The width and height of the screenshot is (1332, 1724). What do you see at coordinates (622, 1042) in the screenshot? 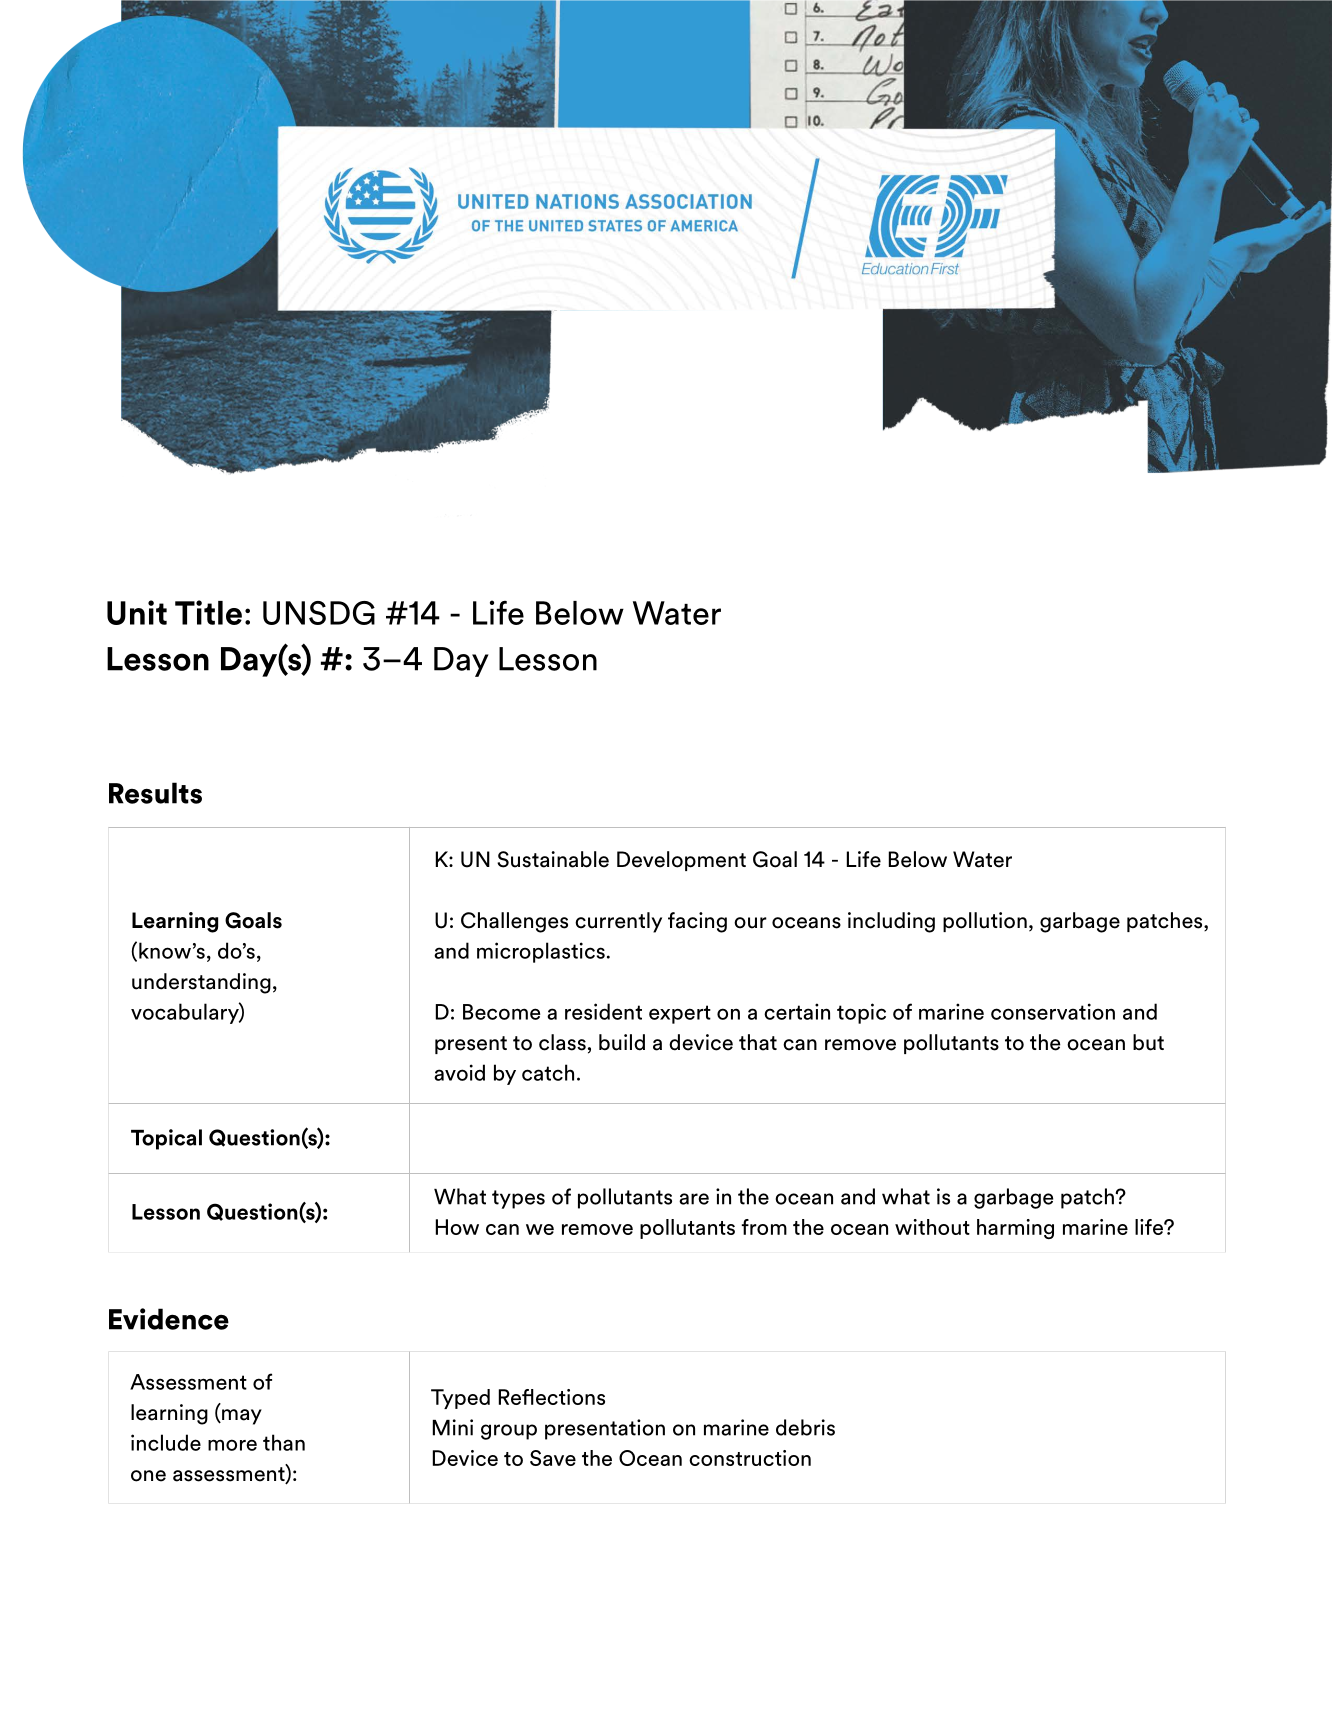
I see `build` at bounding box center [622, 1042].
